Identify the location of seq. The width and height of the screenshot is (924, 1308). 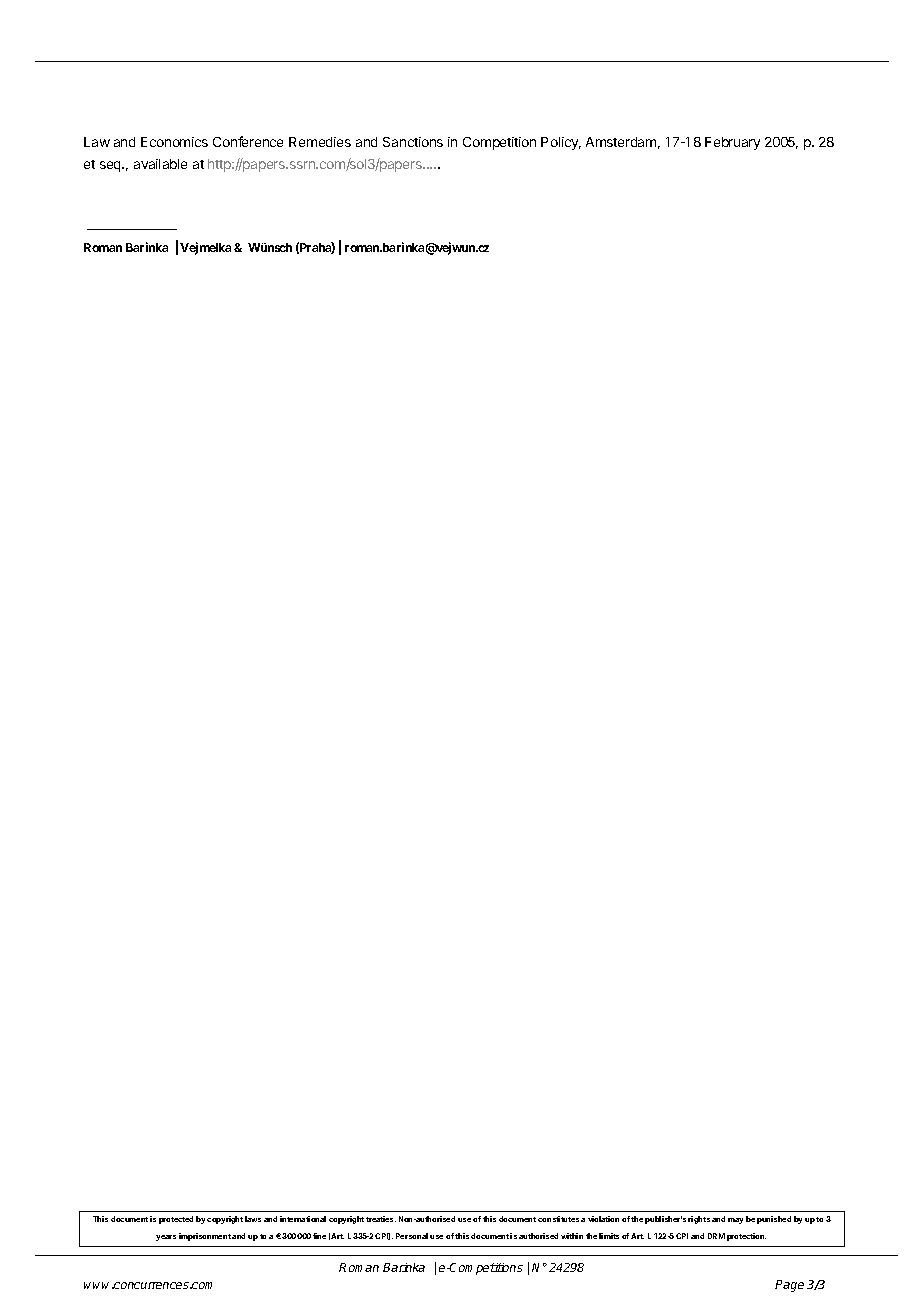
(111, 166).
